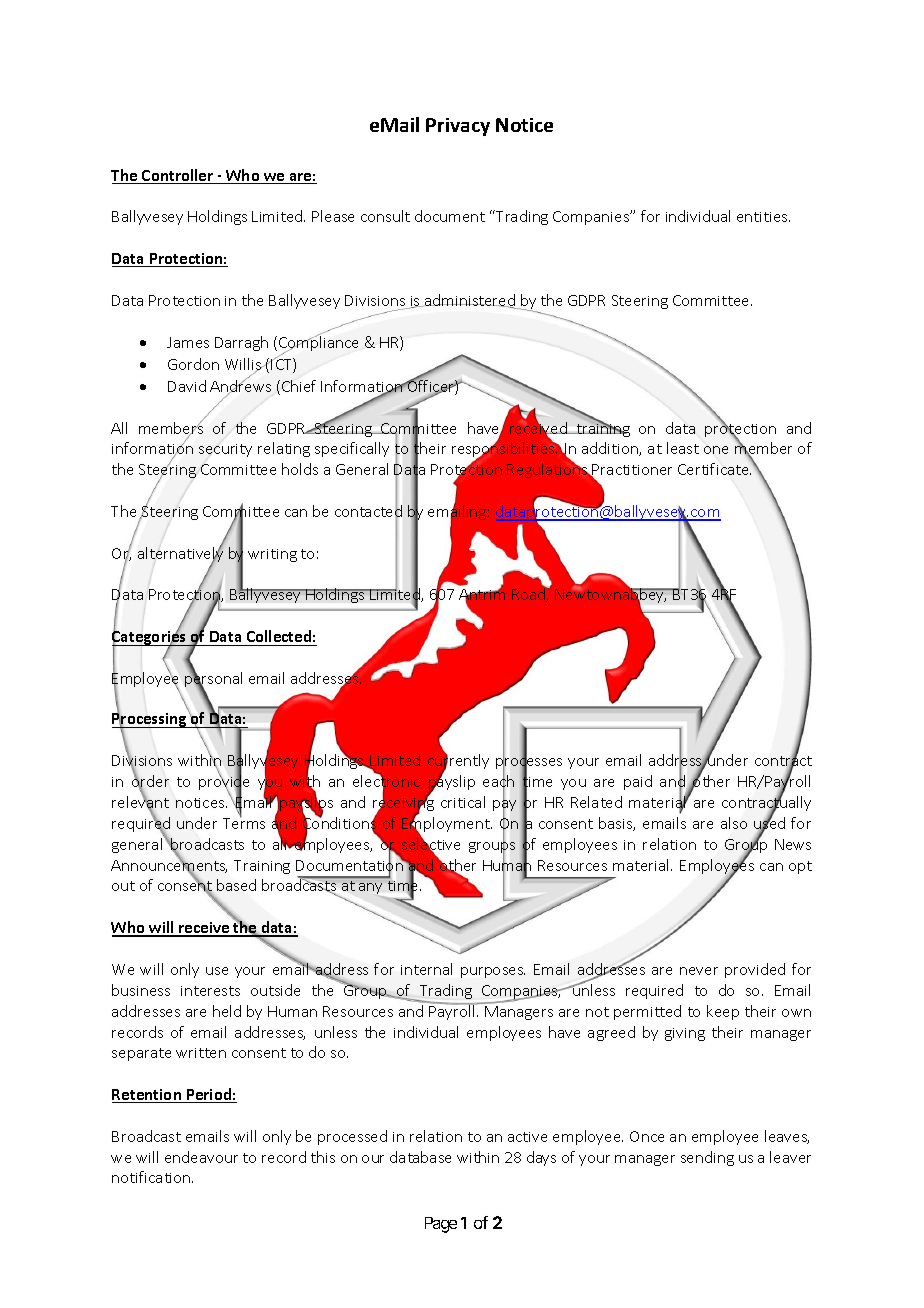 The width and height of the screenshot is (924, 1308). Describe the element at coordinates (529, 764) in the screenshot. I see `processes` at that location.
